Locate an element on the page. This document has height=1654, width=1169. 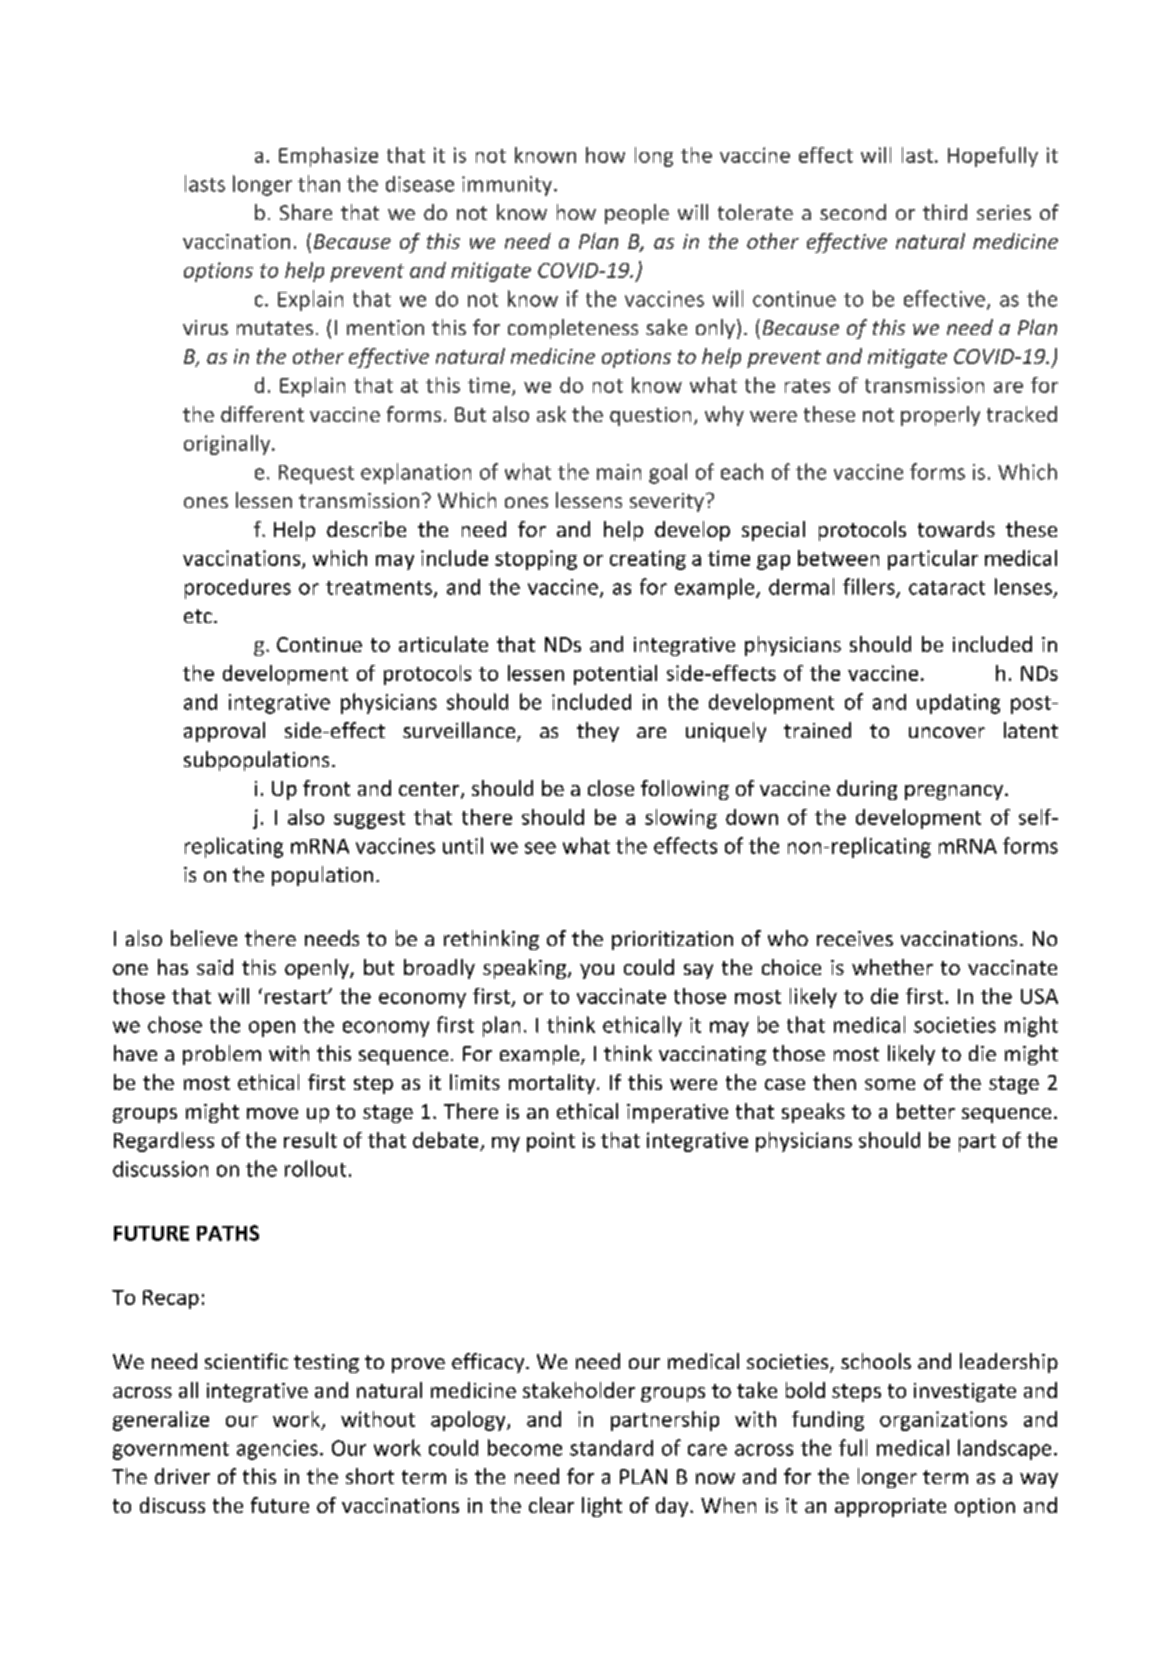
agencies is located at coordinates (277, 1450).
